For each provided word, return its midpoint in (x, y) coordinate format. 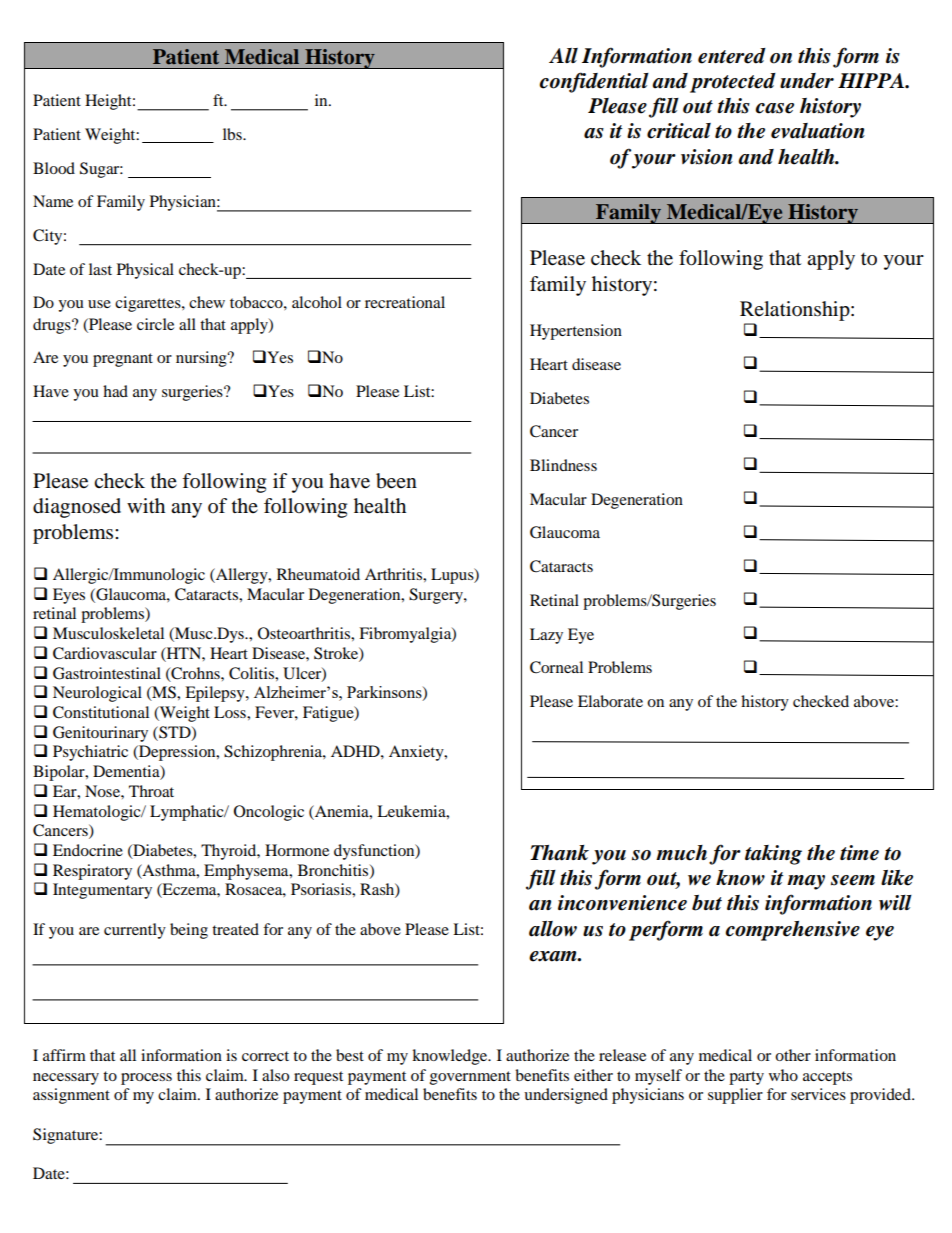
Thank (559, 853)
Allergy (242, 576)
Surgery (437, 596)
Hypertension (576, 332)
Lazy (546, 636)
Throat (151, 791)
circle (155, 324)
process (146, 1079)
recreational (405, 302)
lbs (233, 134)
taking (773, 855)
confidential (594, 82)
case (775, 108)
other (793, 1055)
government (470, 1078)
